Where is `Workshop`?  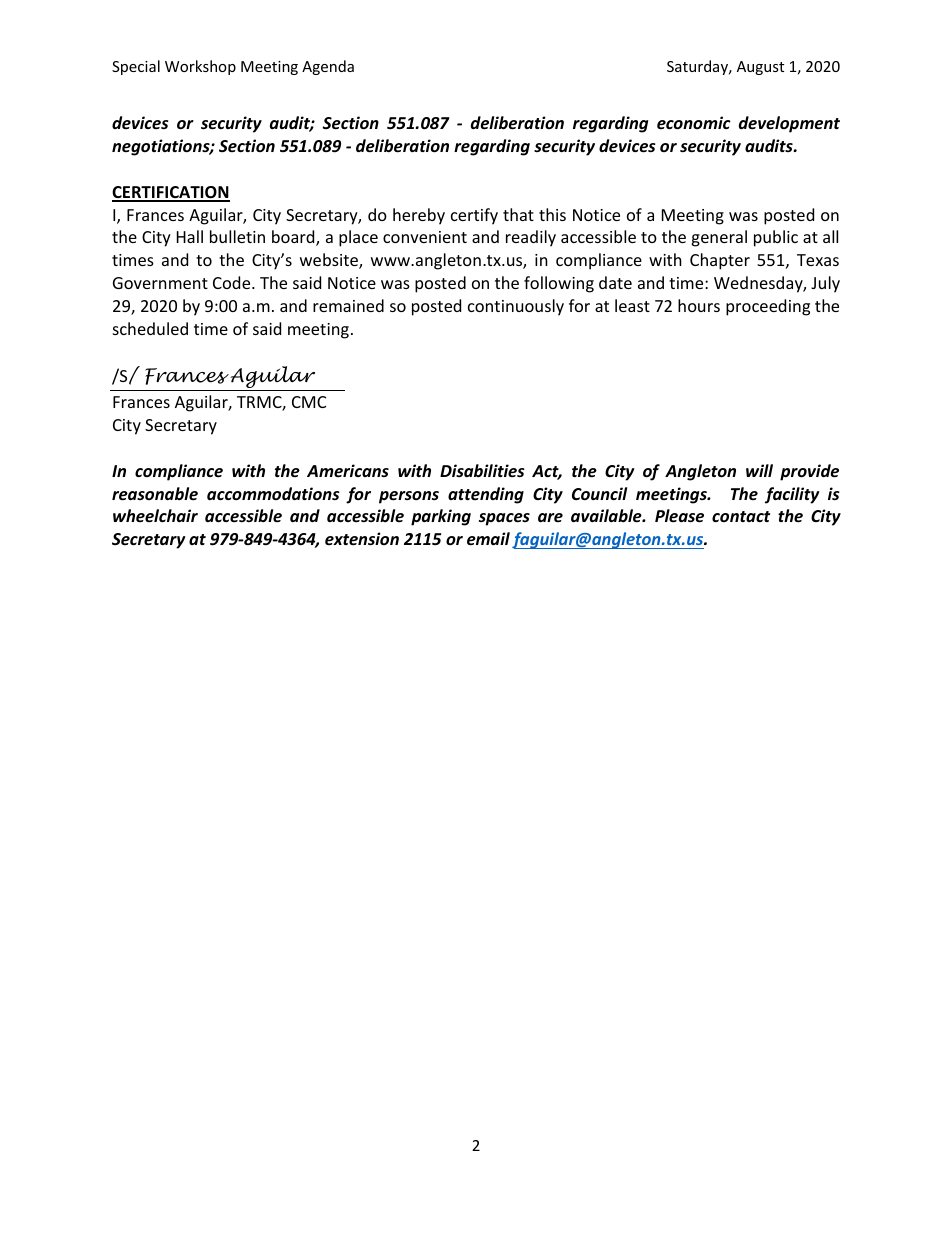
Workshop is located at coordinates (200, 67).
